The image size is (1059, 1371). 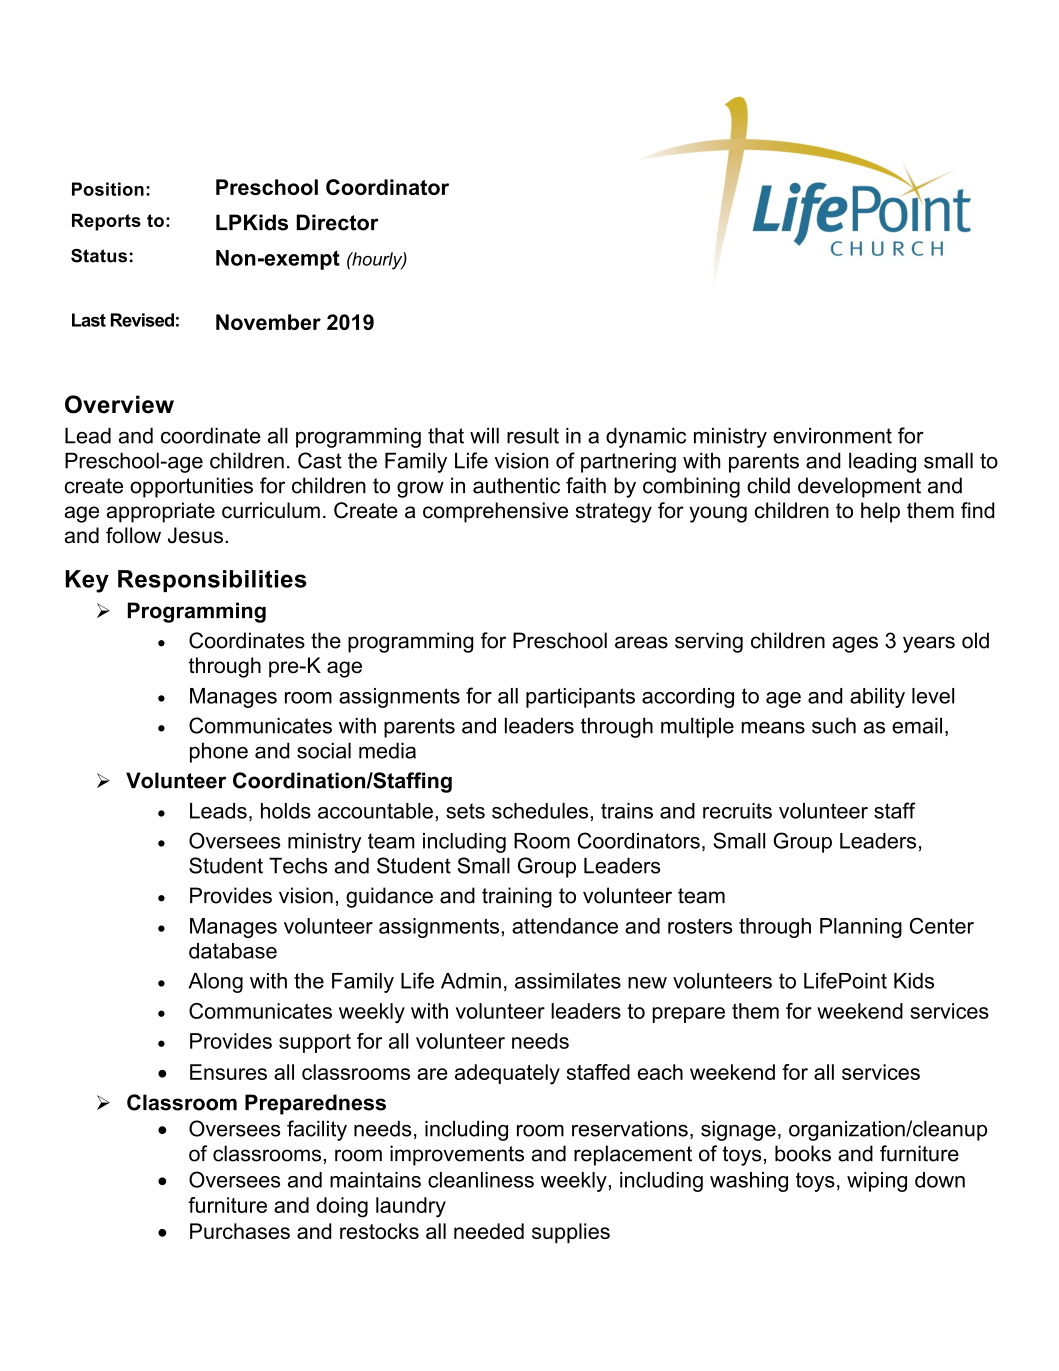 What do you see at coordinates (106, 222) in the document?
I see `Reports` at bounding box center [106, 222].
